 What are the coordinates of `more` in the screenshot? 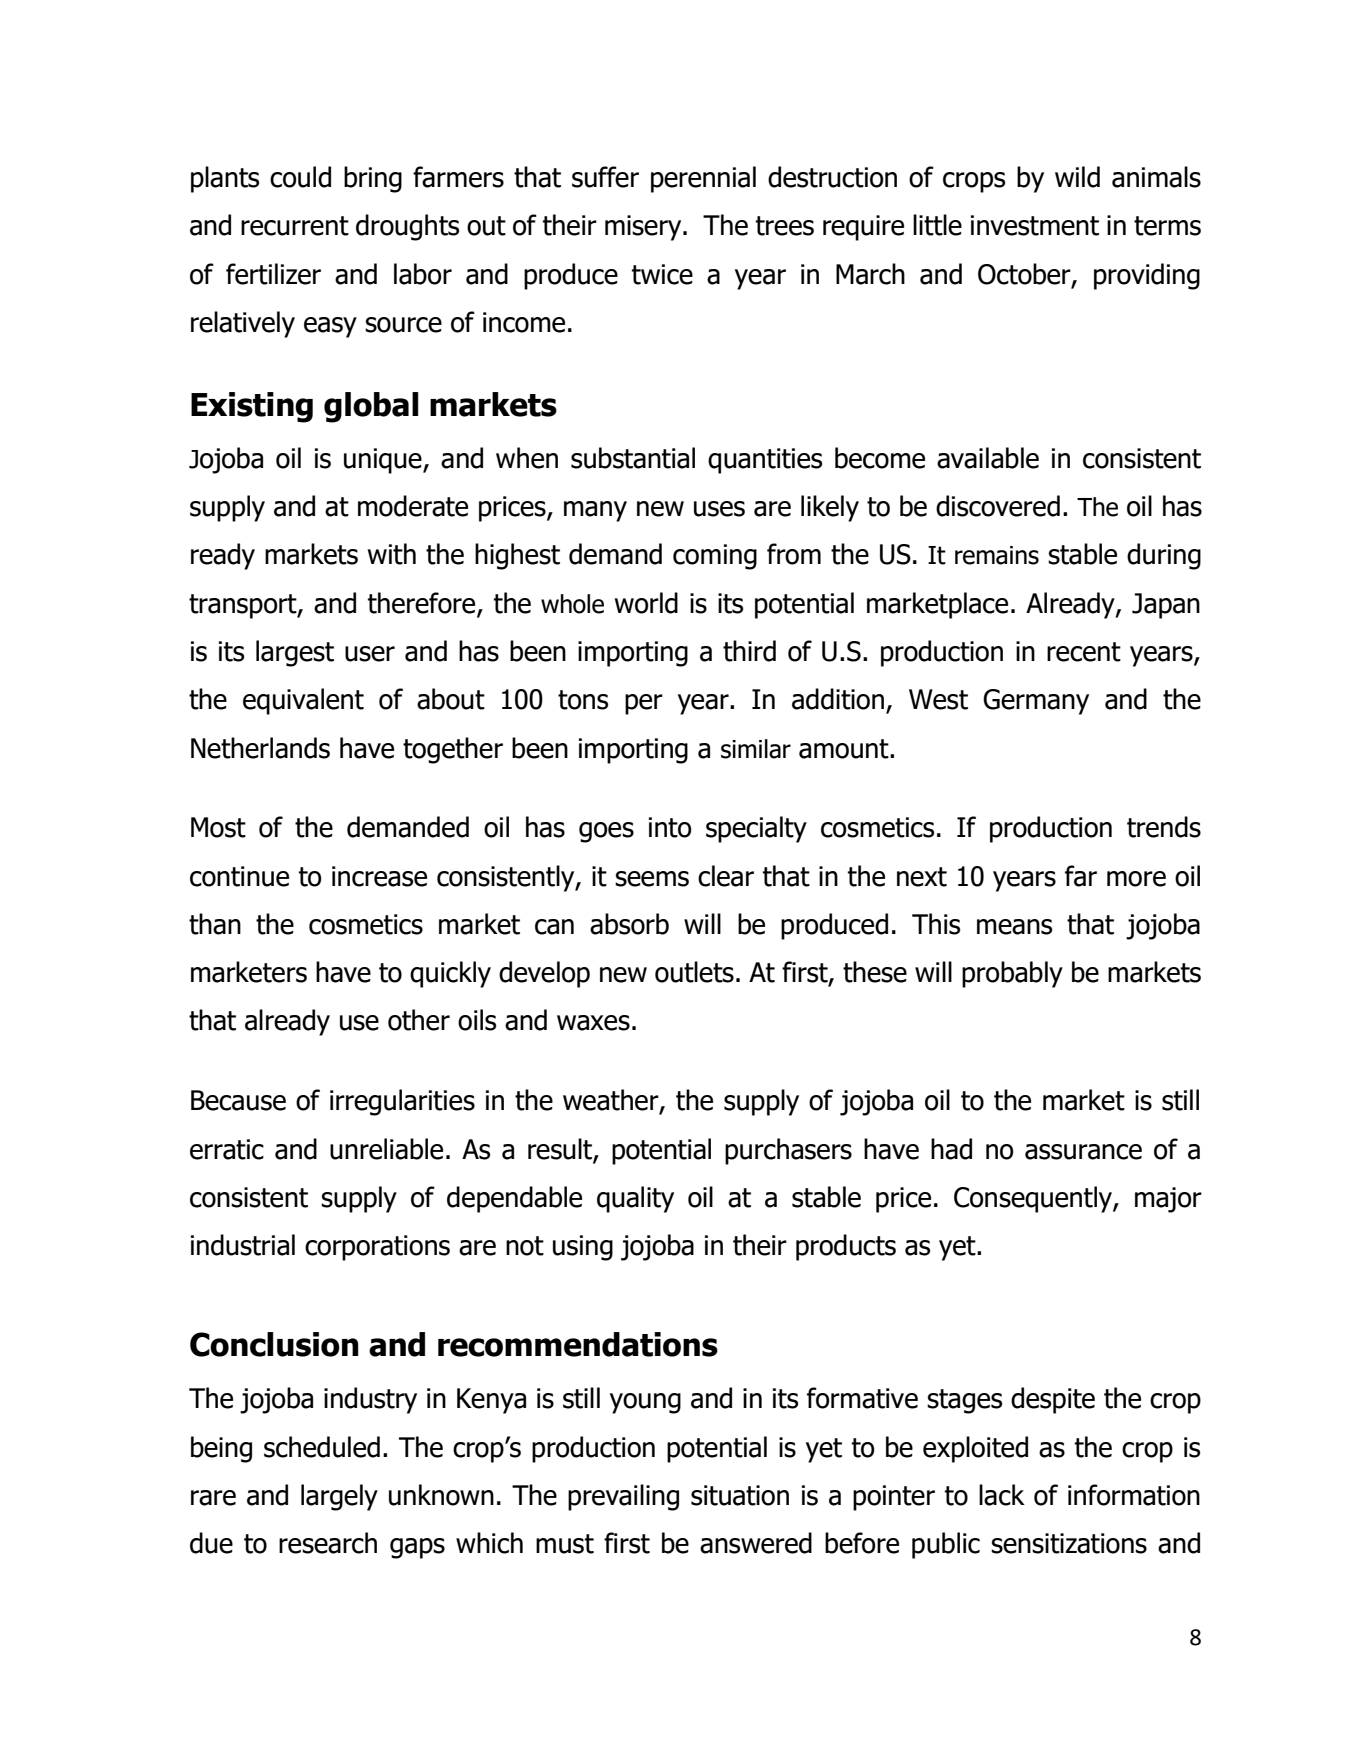 It's located at (1136, 879).
